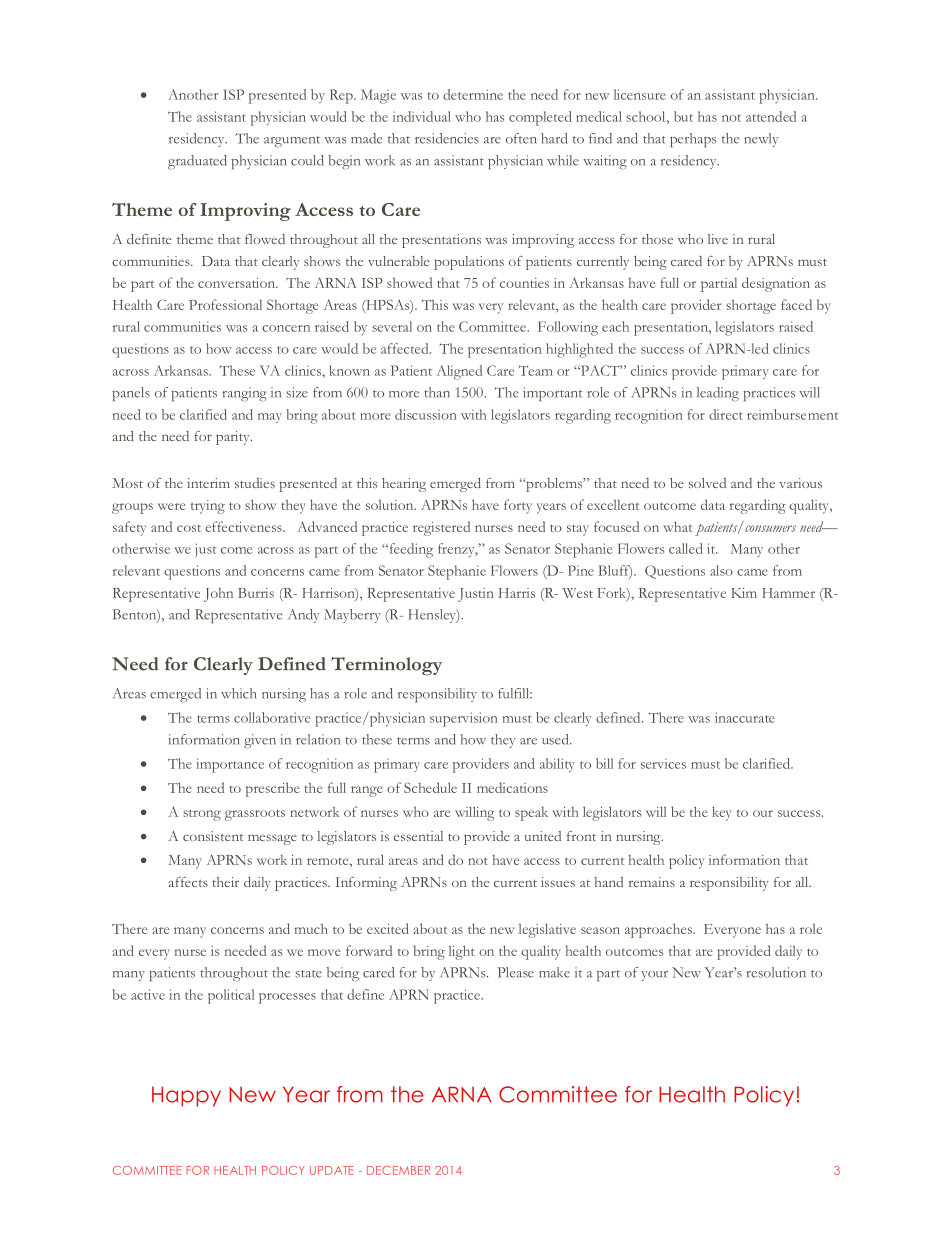 The width and height of the image is (952, 1233). What do you see at coordinates (386, 666) in the image?
I see `Terminology` at bounding box center [386, 666].
